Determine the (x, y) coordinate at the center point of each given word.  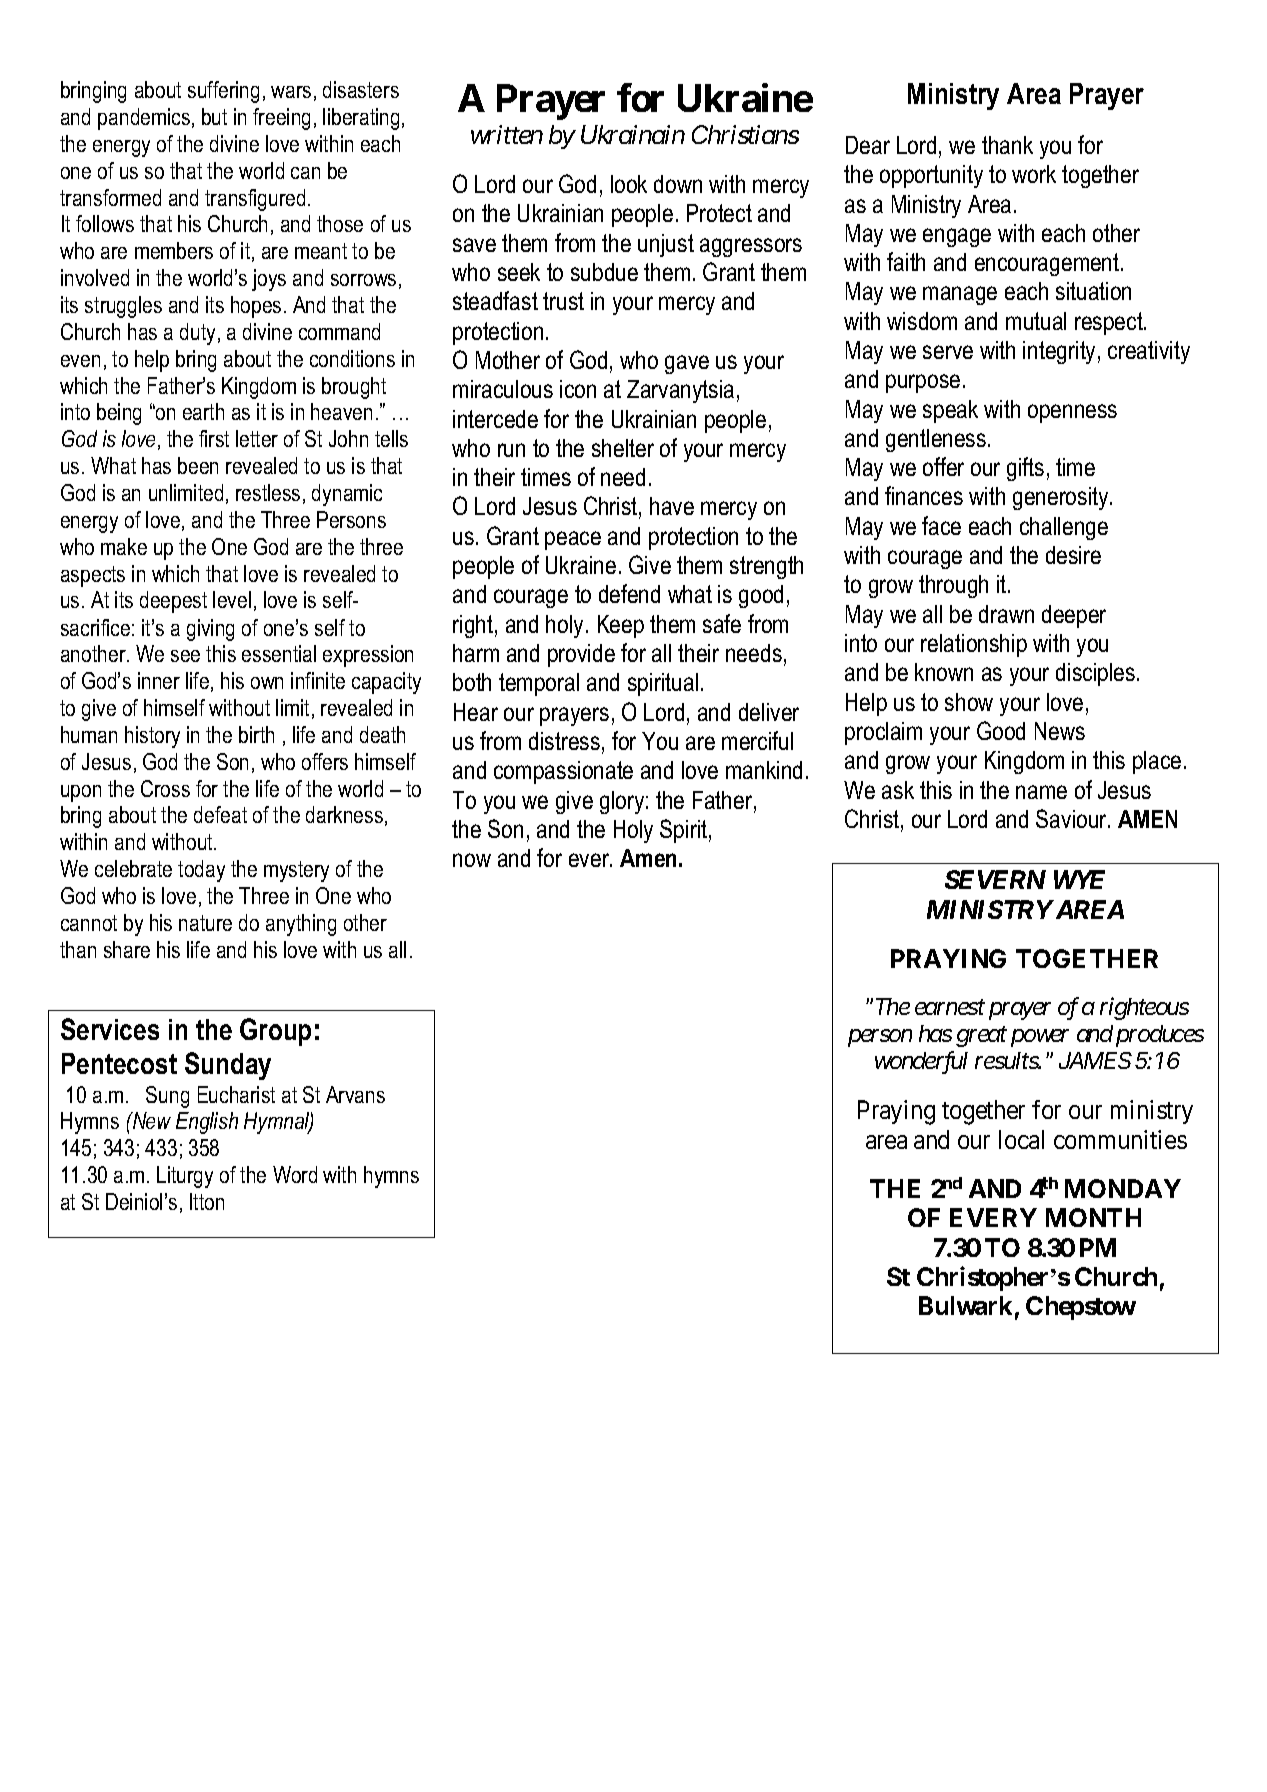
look (629, 184)
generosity (1062, 498)
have (672, 506)
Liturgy (185, 1177)
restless (268, 492)
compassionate (563, 772)
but (214, 116)
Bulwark (965, 1305)
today (201, 871)
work (1034, 174)
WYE (1079, 879)
